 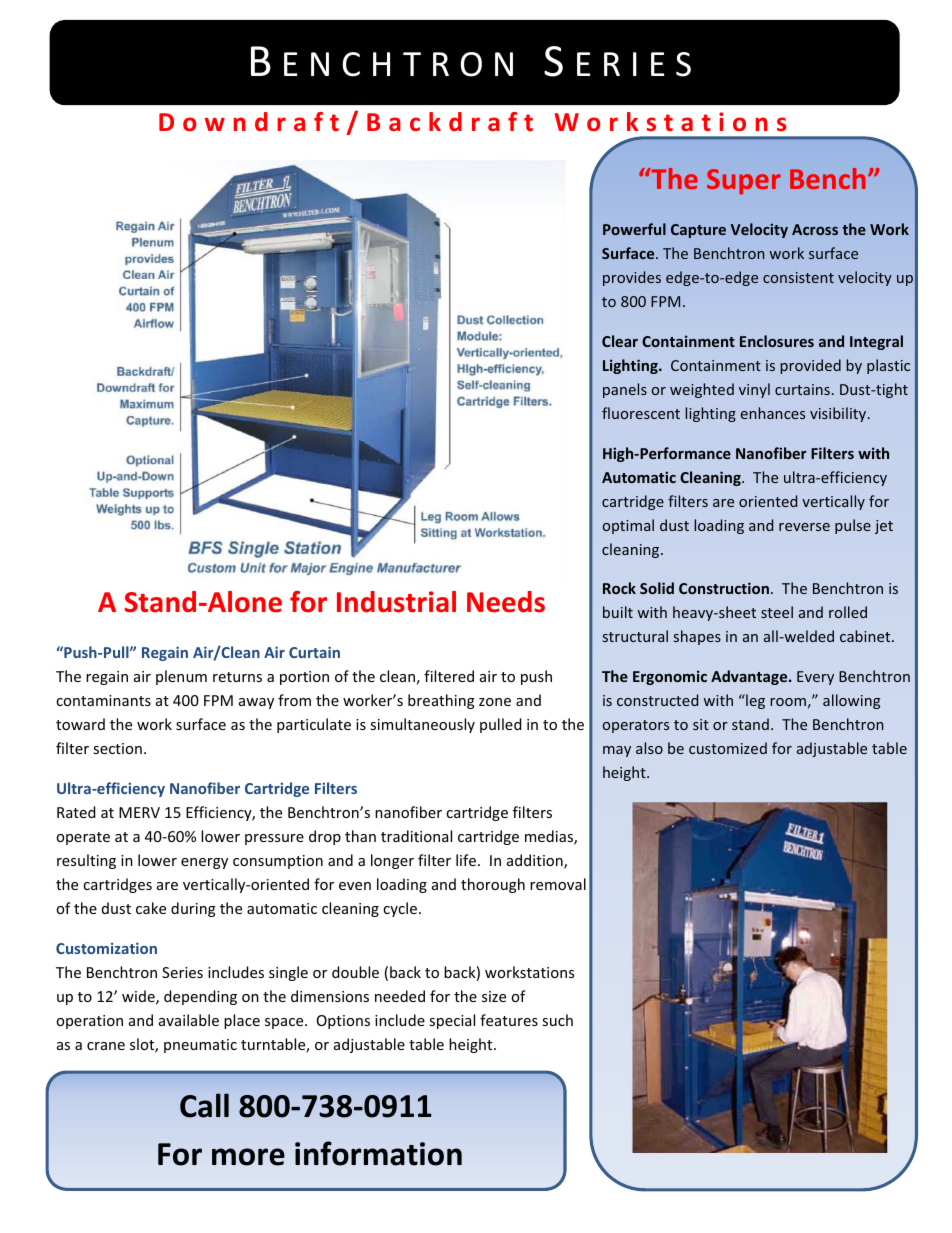 I want to click on contaminants, so click(x=103, y=700).
